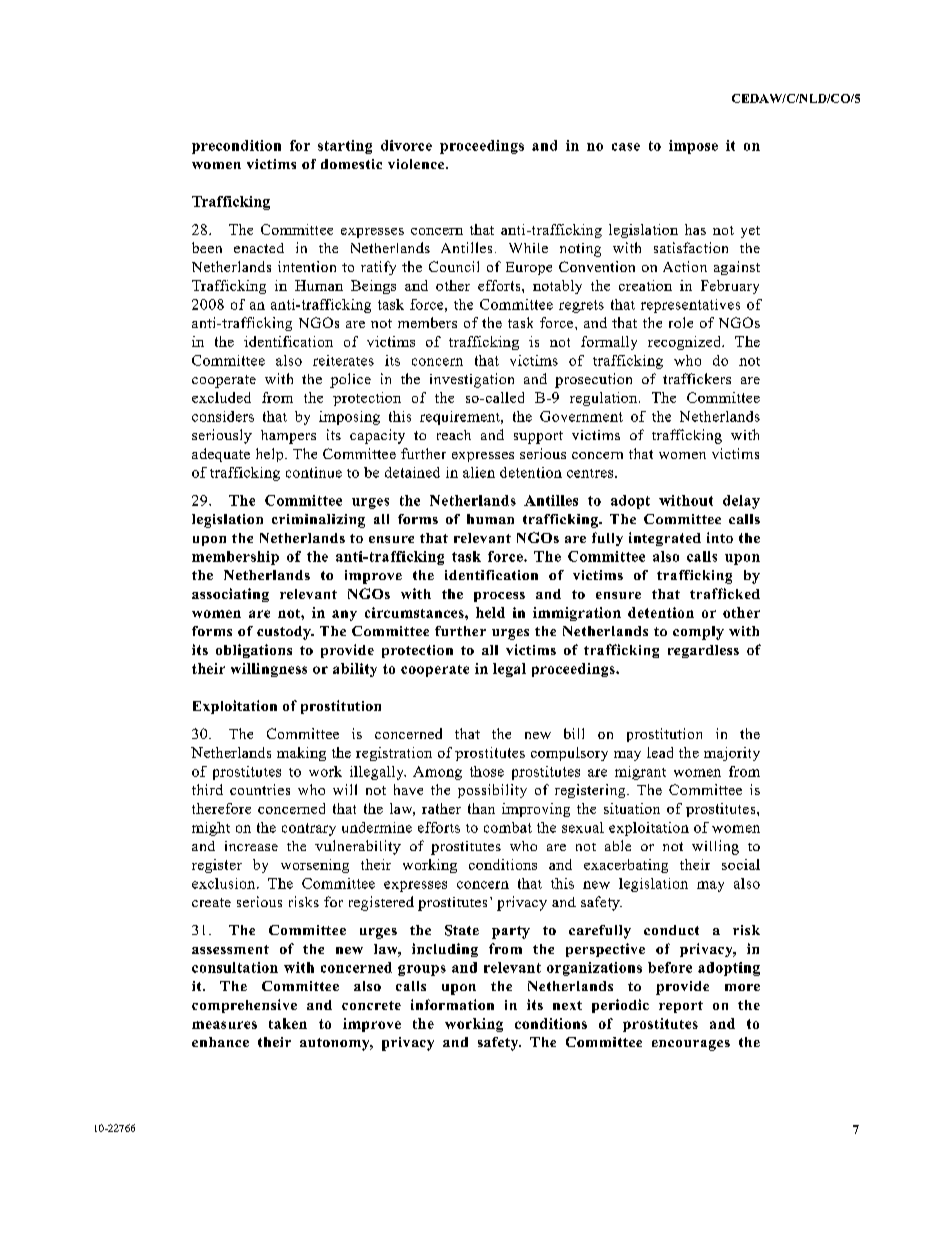  I want to click on taken, so click(288, 1023).
